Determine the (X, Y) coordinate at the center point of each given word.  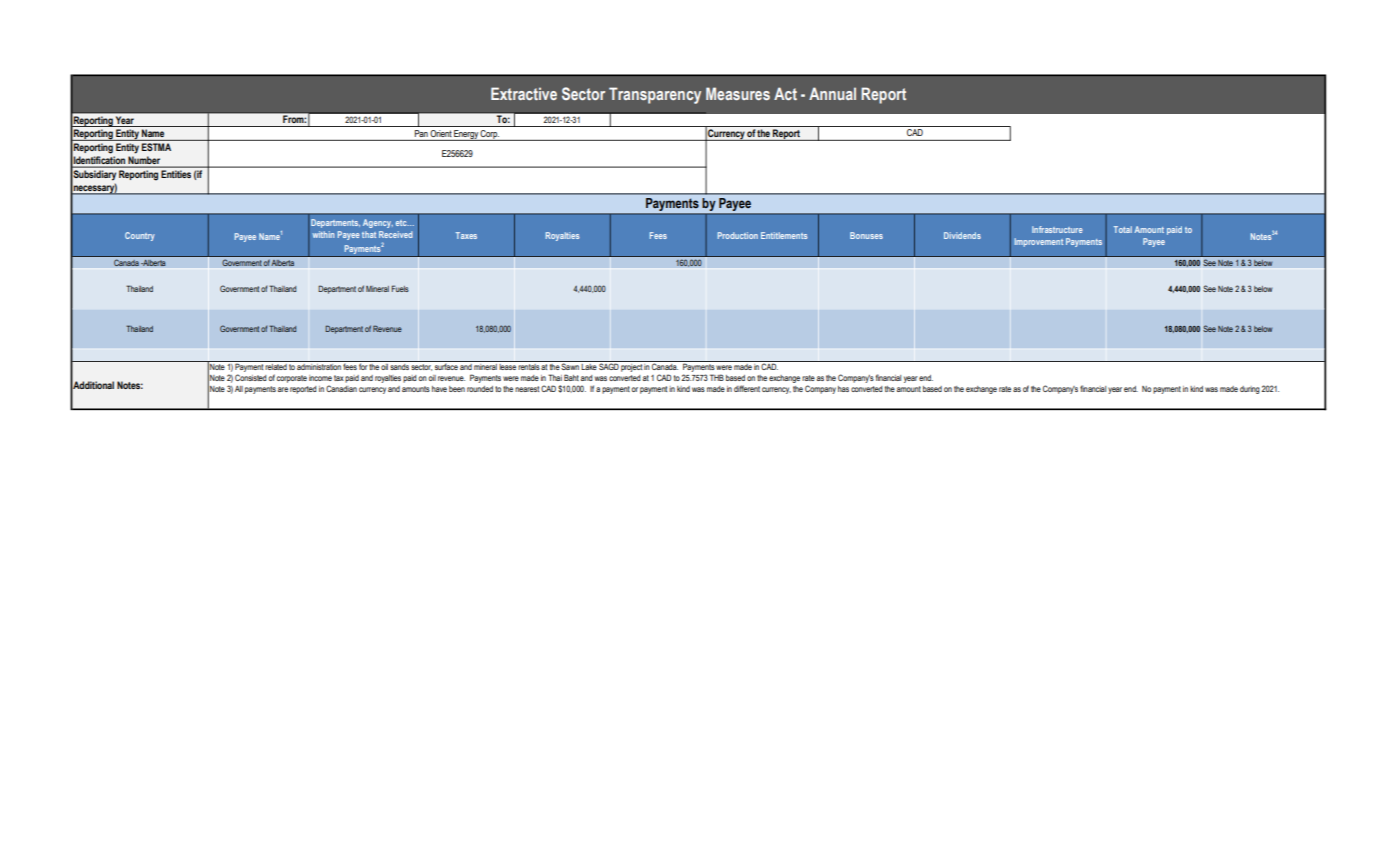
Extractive (524, 93)
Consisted (251, 377)
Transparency (655, 95)
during (1250, 390)
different (747, 388)
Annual (832, 93)
